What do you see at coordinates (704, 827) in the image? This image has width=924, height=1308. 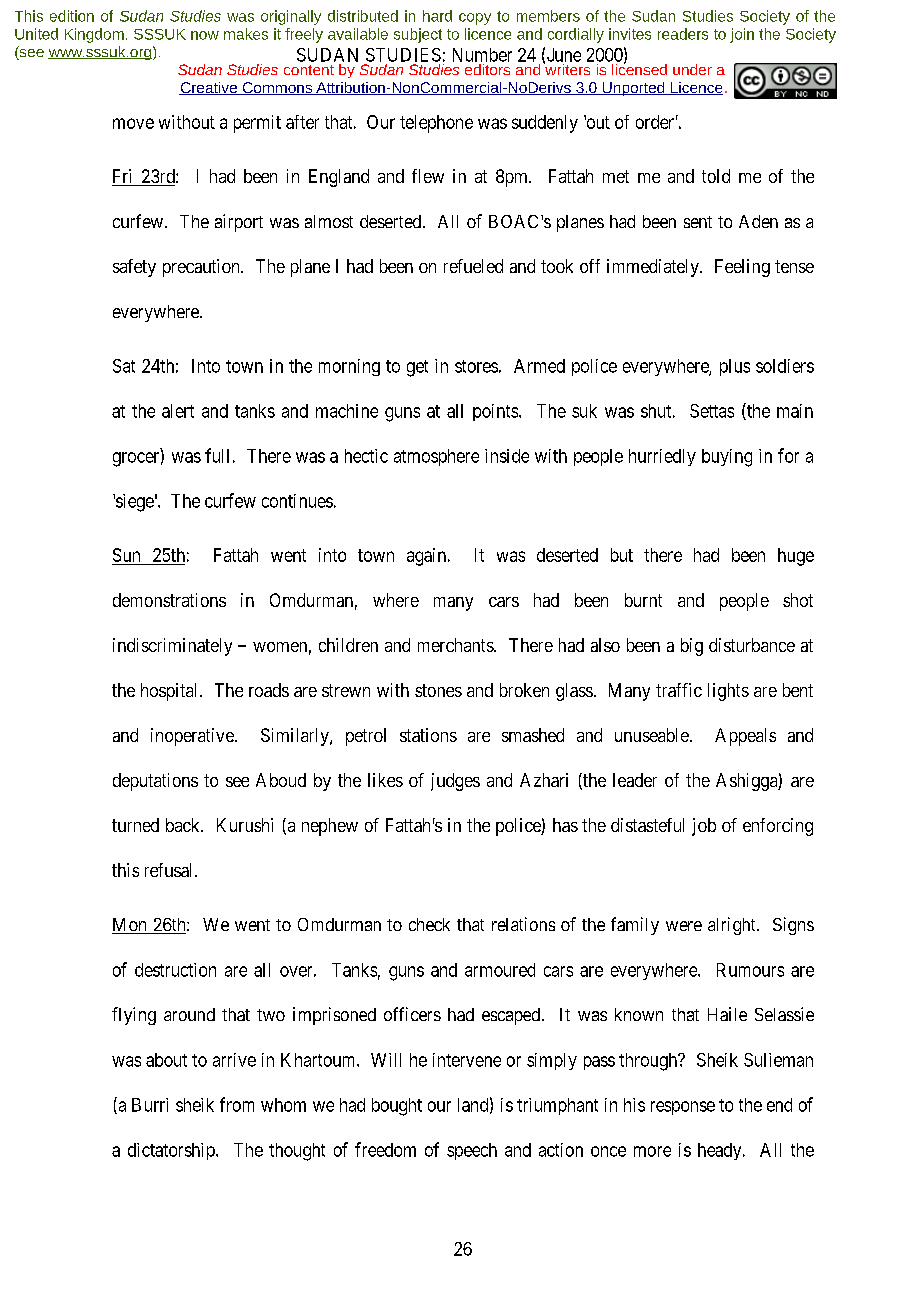 I see `job` at bounding box center [704, 827].
